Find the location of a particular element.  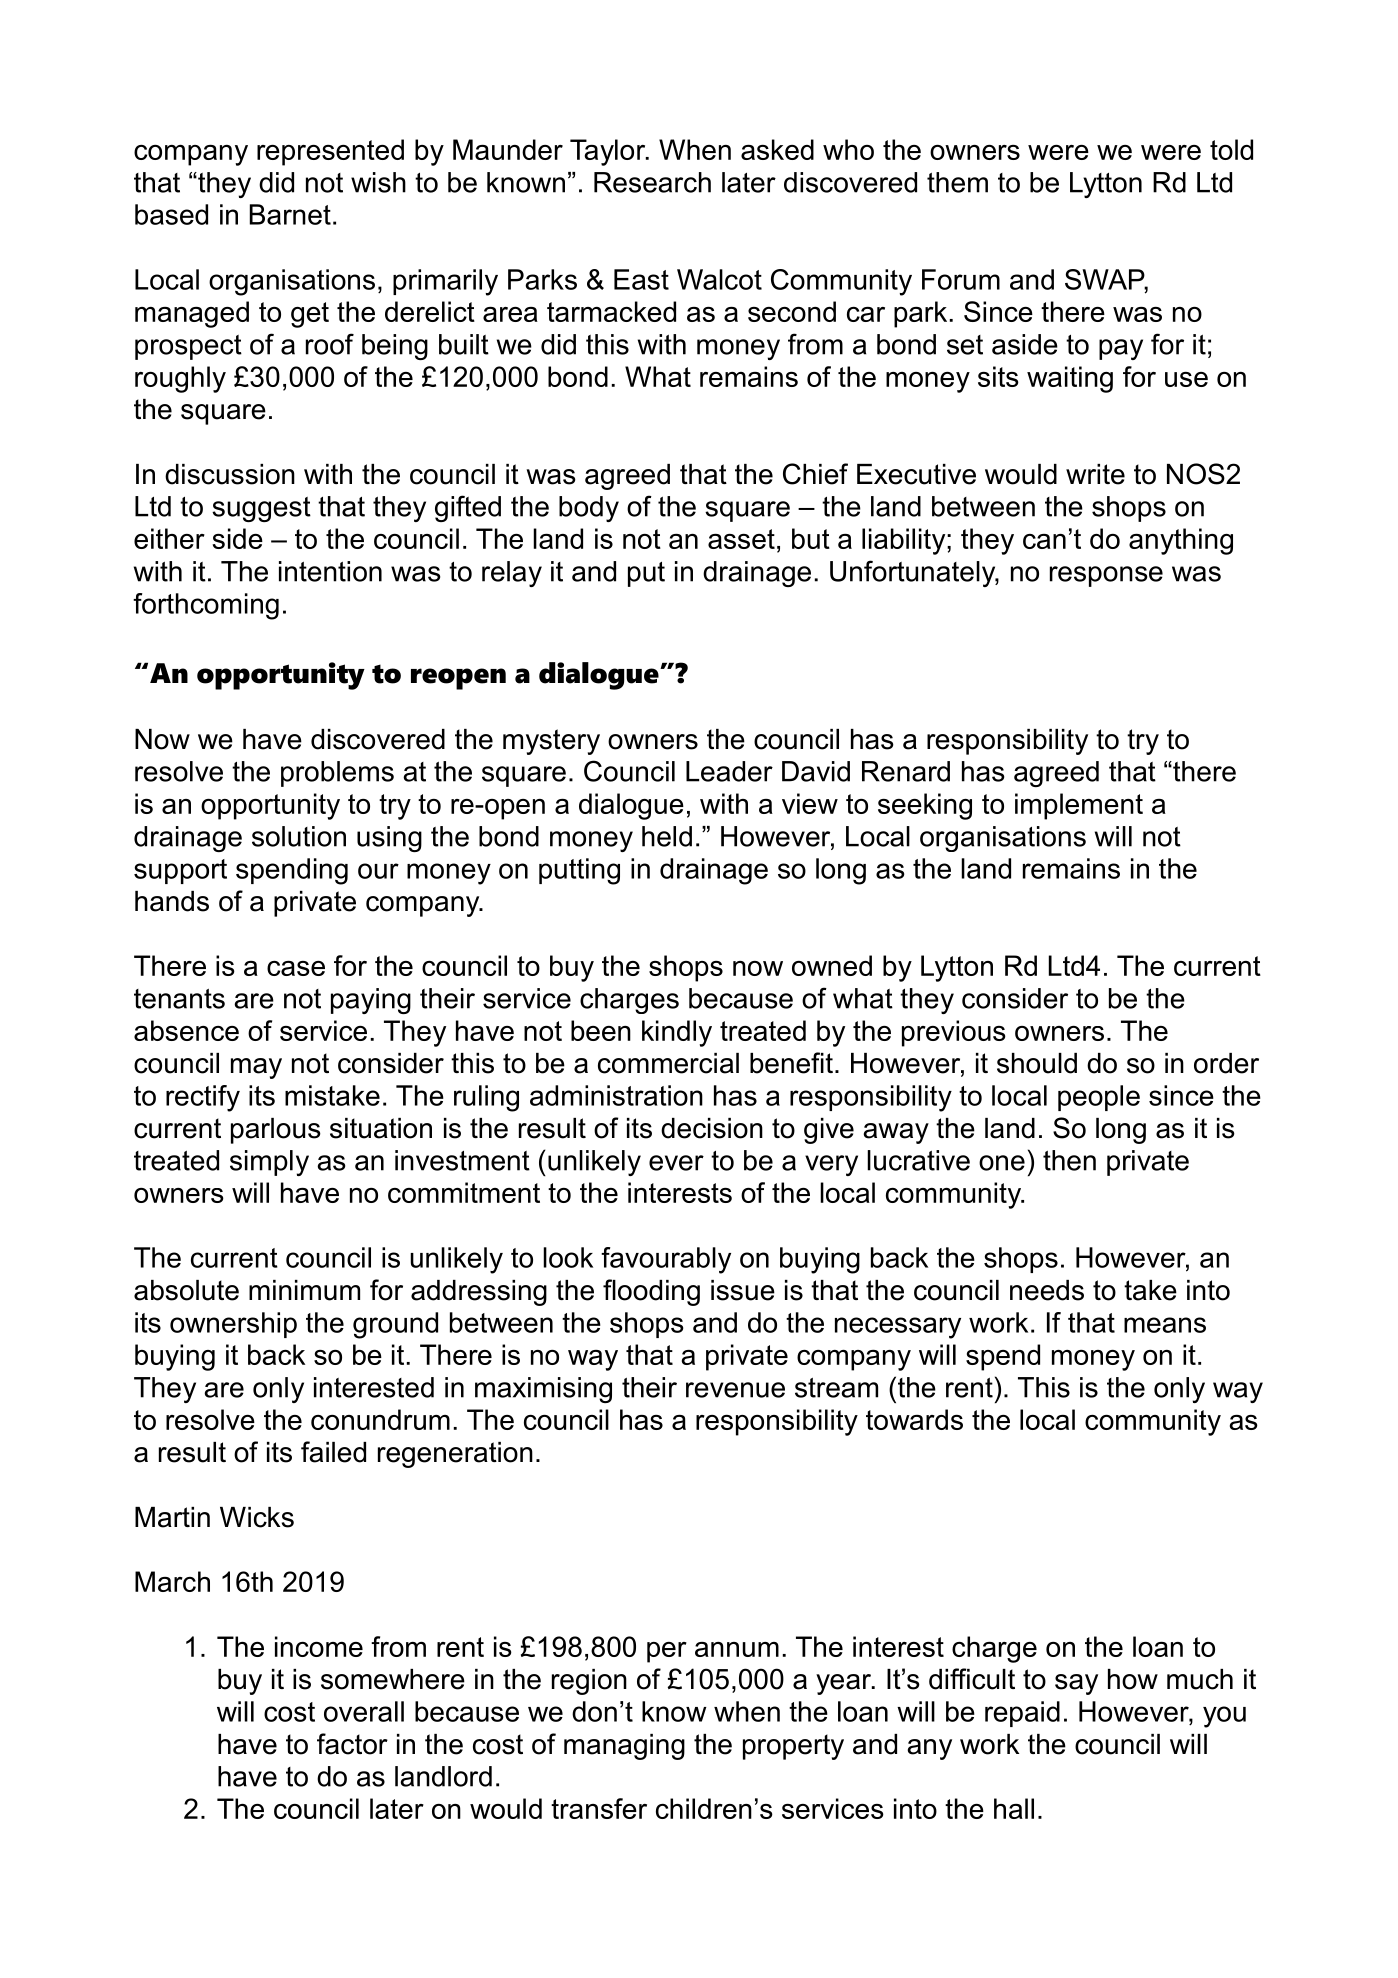

minimum is located at coordinates (304, 1290).
